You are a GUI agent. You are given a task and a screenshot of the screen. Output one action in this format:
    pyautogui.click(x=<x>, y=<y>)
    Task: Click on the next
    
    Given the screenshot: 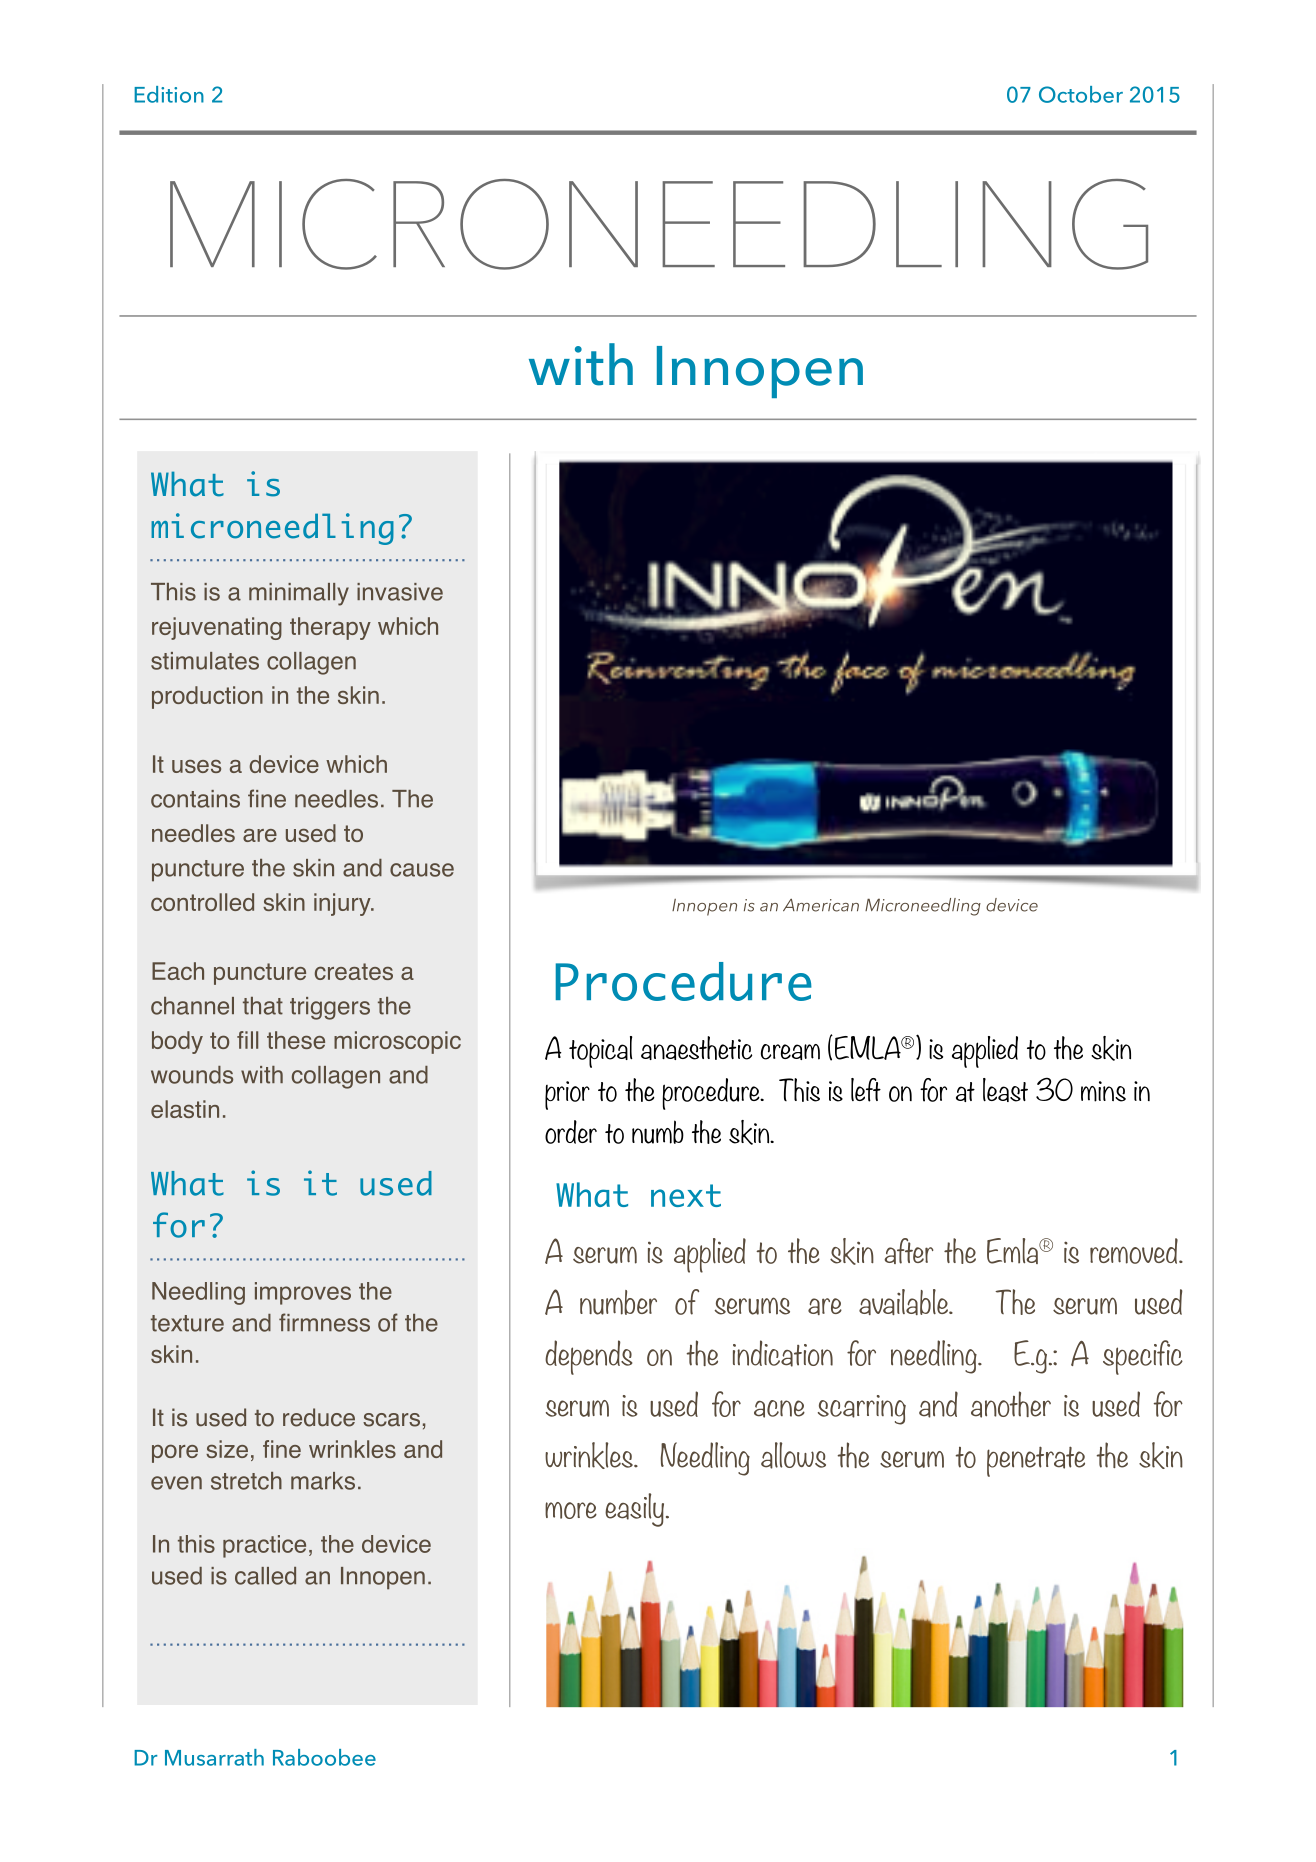 What is the action you would take?
    pyautogui.click(x=686, y=1195)
